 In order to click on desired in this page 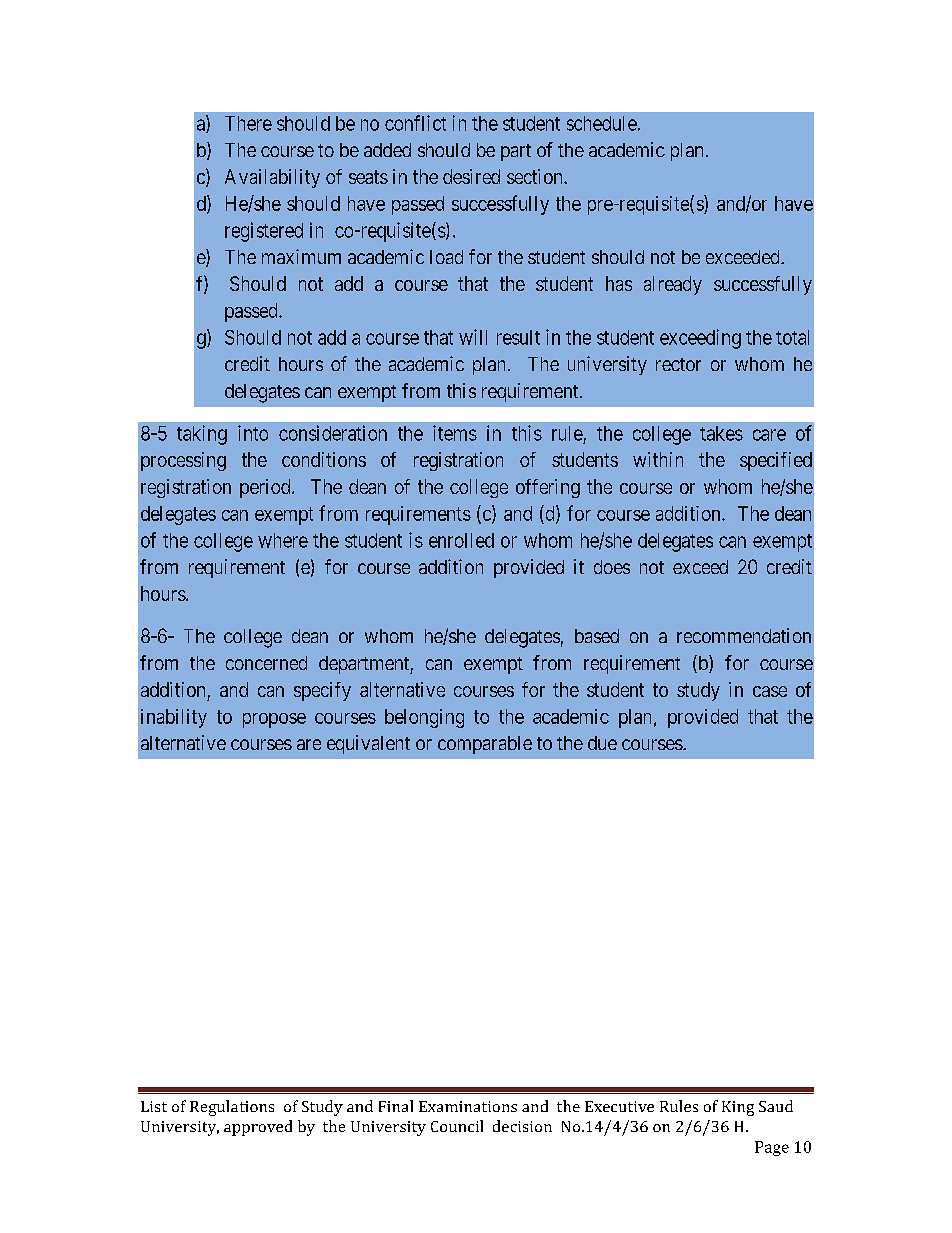, I will do `click(471, 176)`.
